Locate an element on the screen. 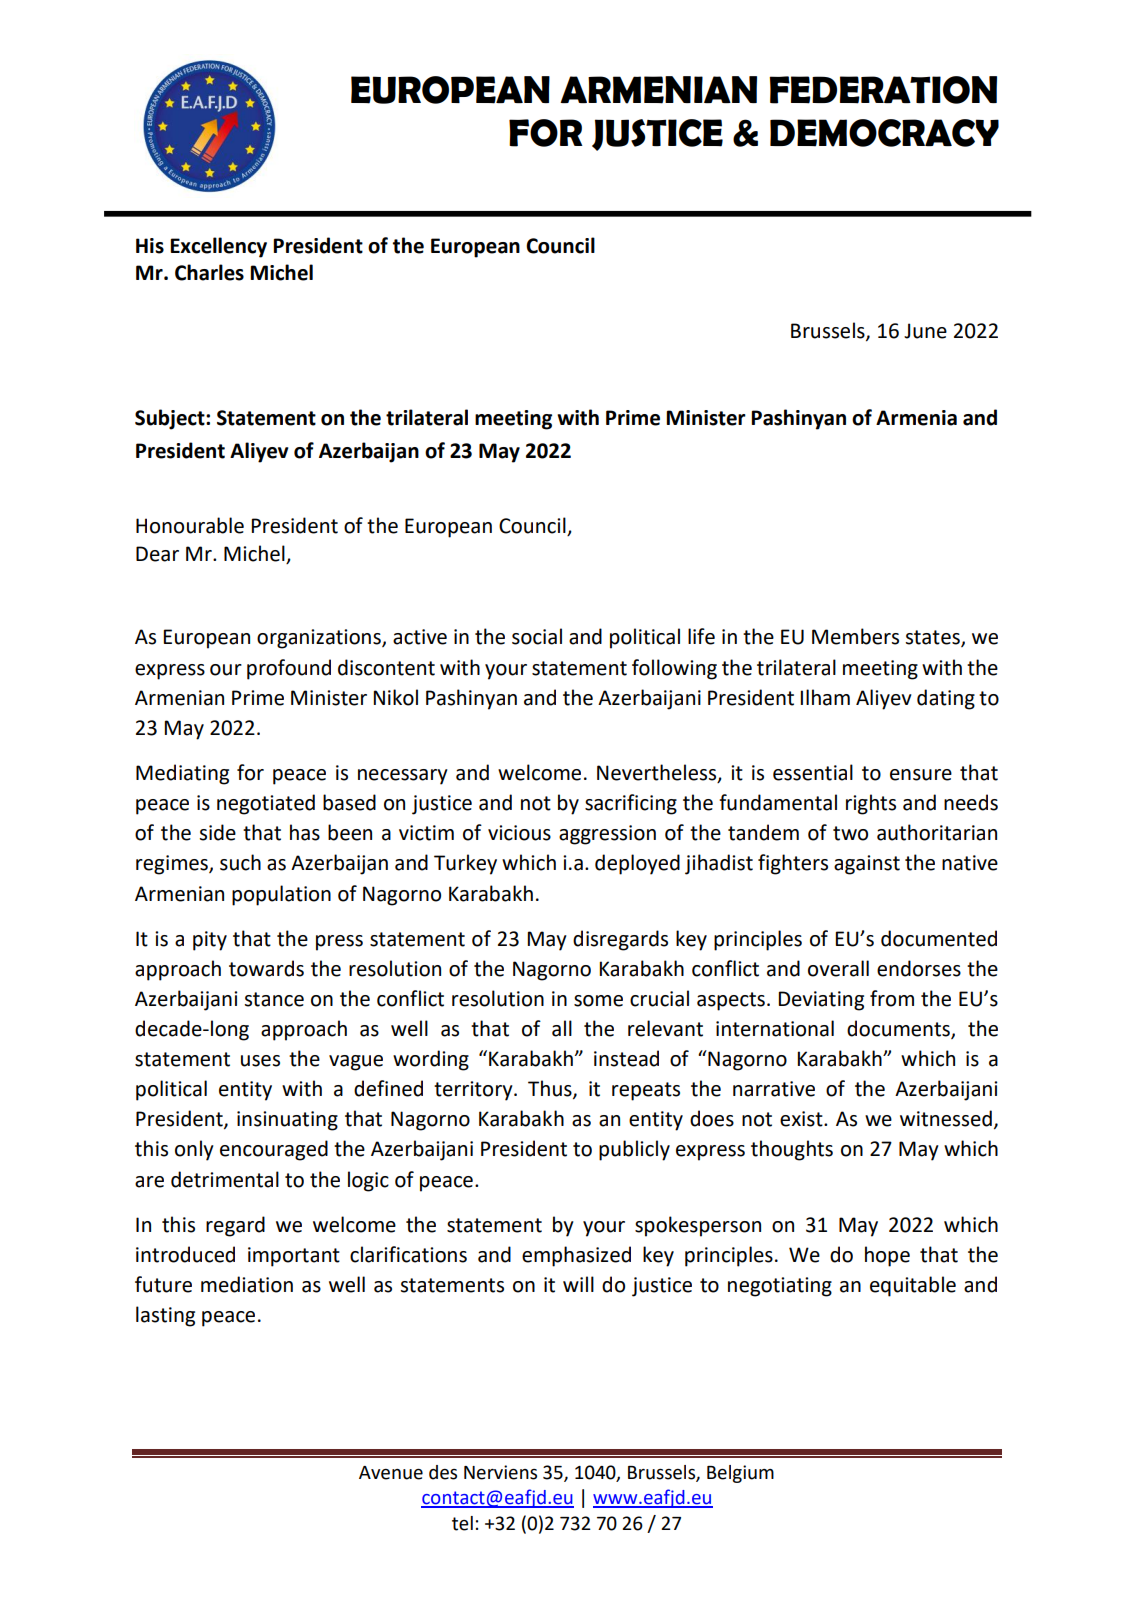  detrimental is located at coordinates (225, 1179).
